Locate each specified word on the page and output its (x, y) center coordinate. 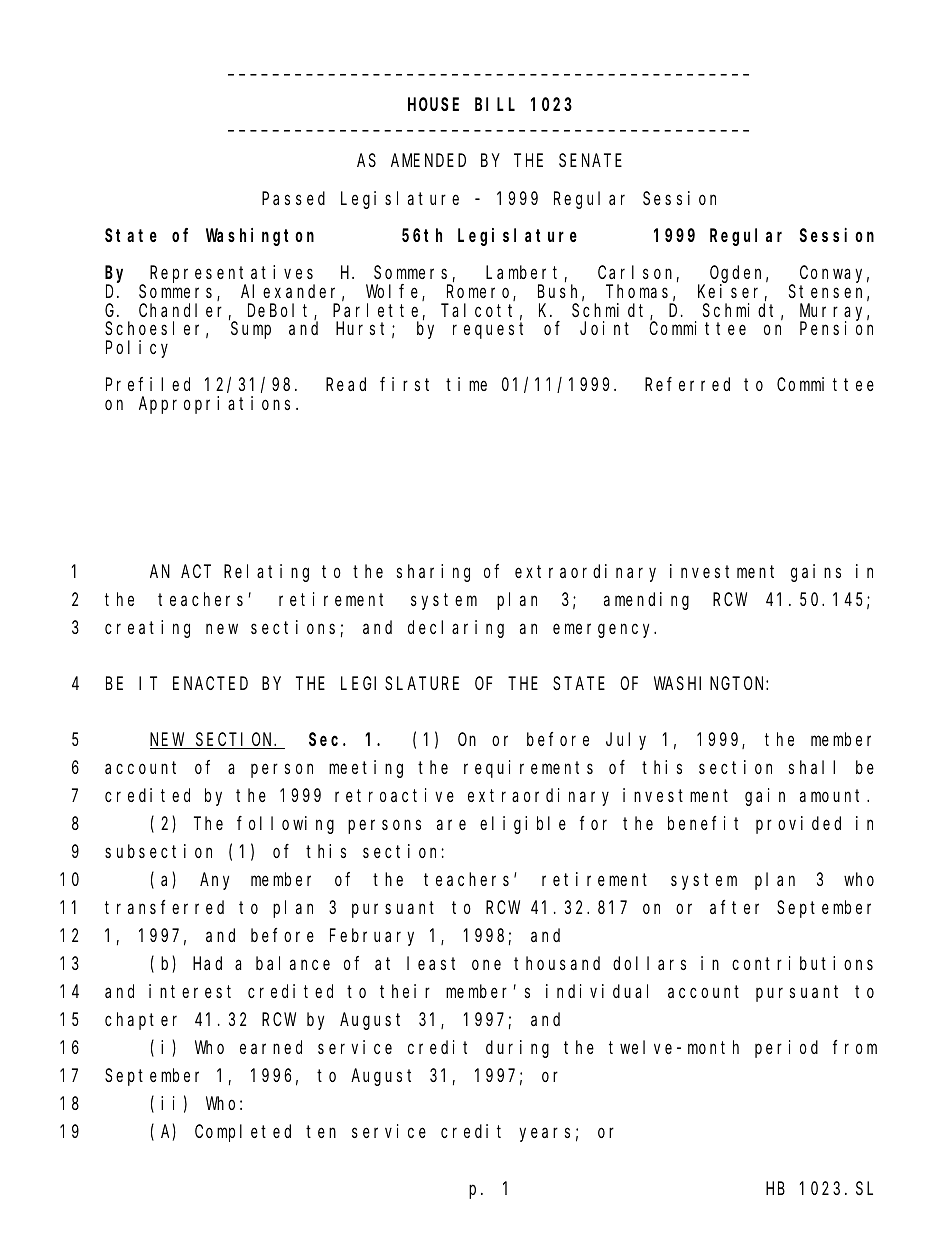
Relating (266, 573)
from (855, 1047)
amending (646, 601)
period (786, 1049)
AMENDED (428, 161)
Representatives (232, 275)
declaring (456, 629)
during (517, 1049)
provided (798, 825)
